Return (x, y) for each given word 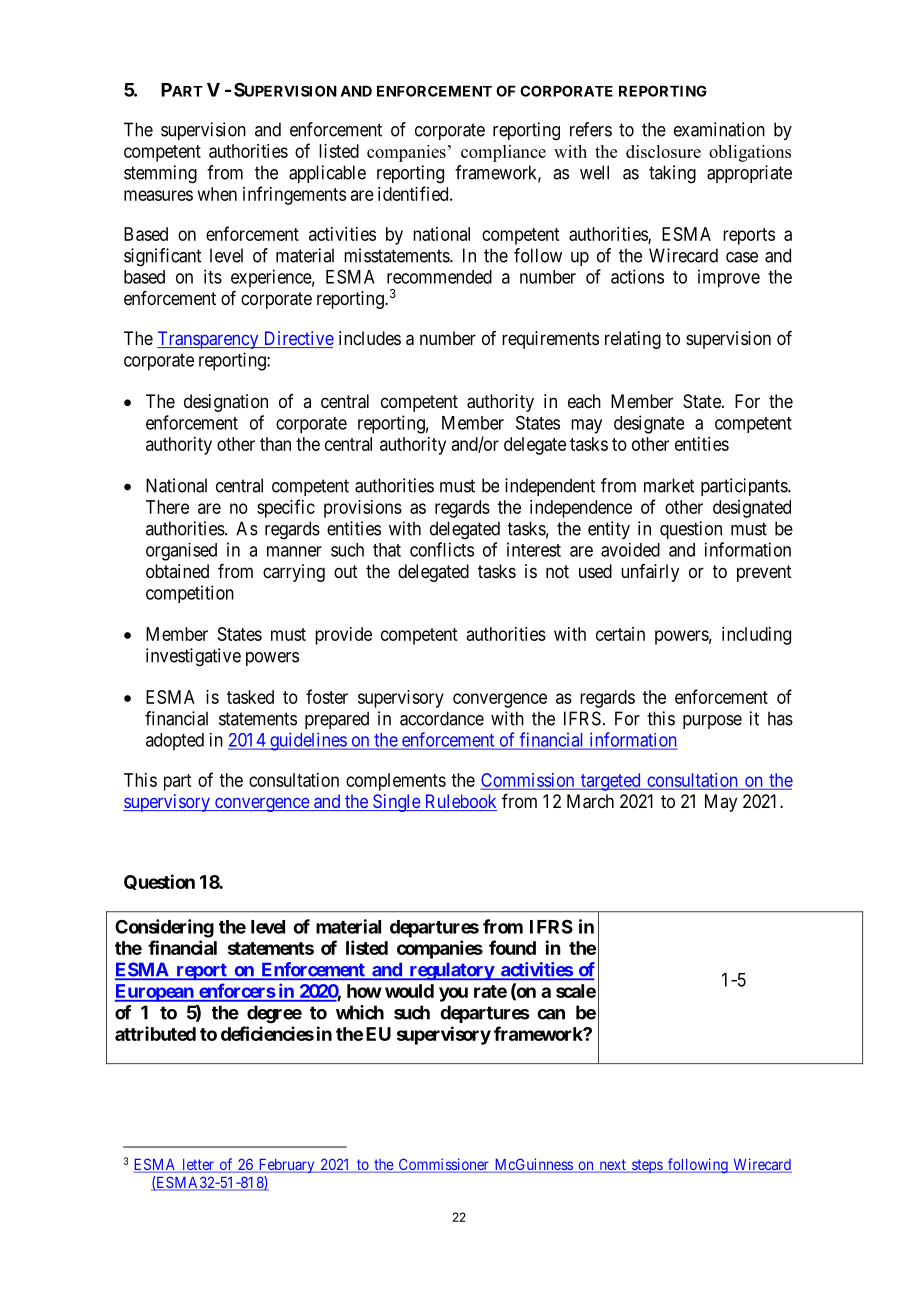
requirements (550, 340)
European (155, 993)
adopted (175, 742)
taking (672, 174)
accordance (442, 718)
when (217, 194)
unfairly (650, 573)
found (512, 947)
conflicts (442, 549)
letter (198, 1166)
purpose (712, 722)
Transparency (209, 340)
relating (633, 340)
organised (181, 552)
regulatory (451, 971)
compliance (503, 153)
